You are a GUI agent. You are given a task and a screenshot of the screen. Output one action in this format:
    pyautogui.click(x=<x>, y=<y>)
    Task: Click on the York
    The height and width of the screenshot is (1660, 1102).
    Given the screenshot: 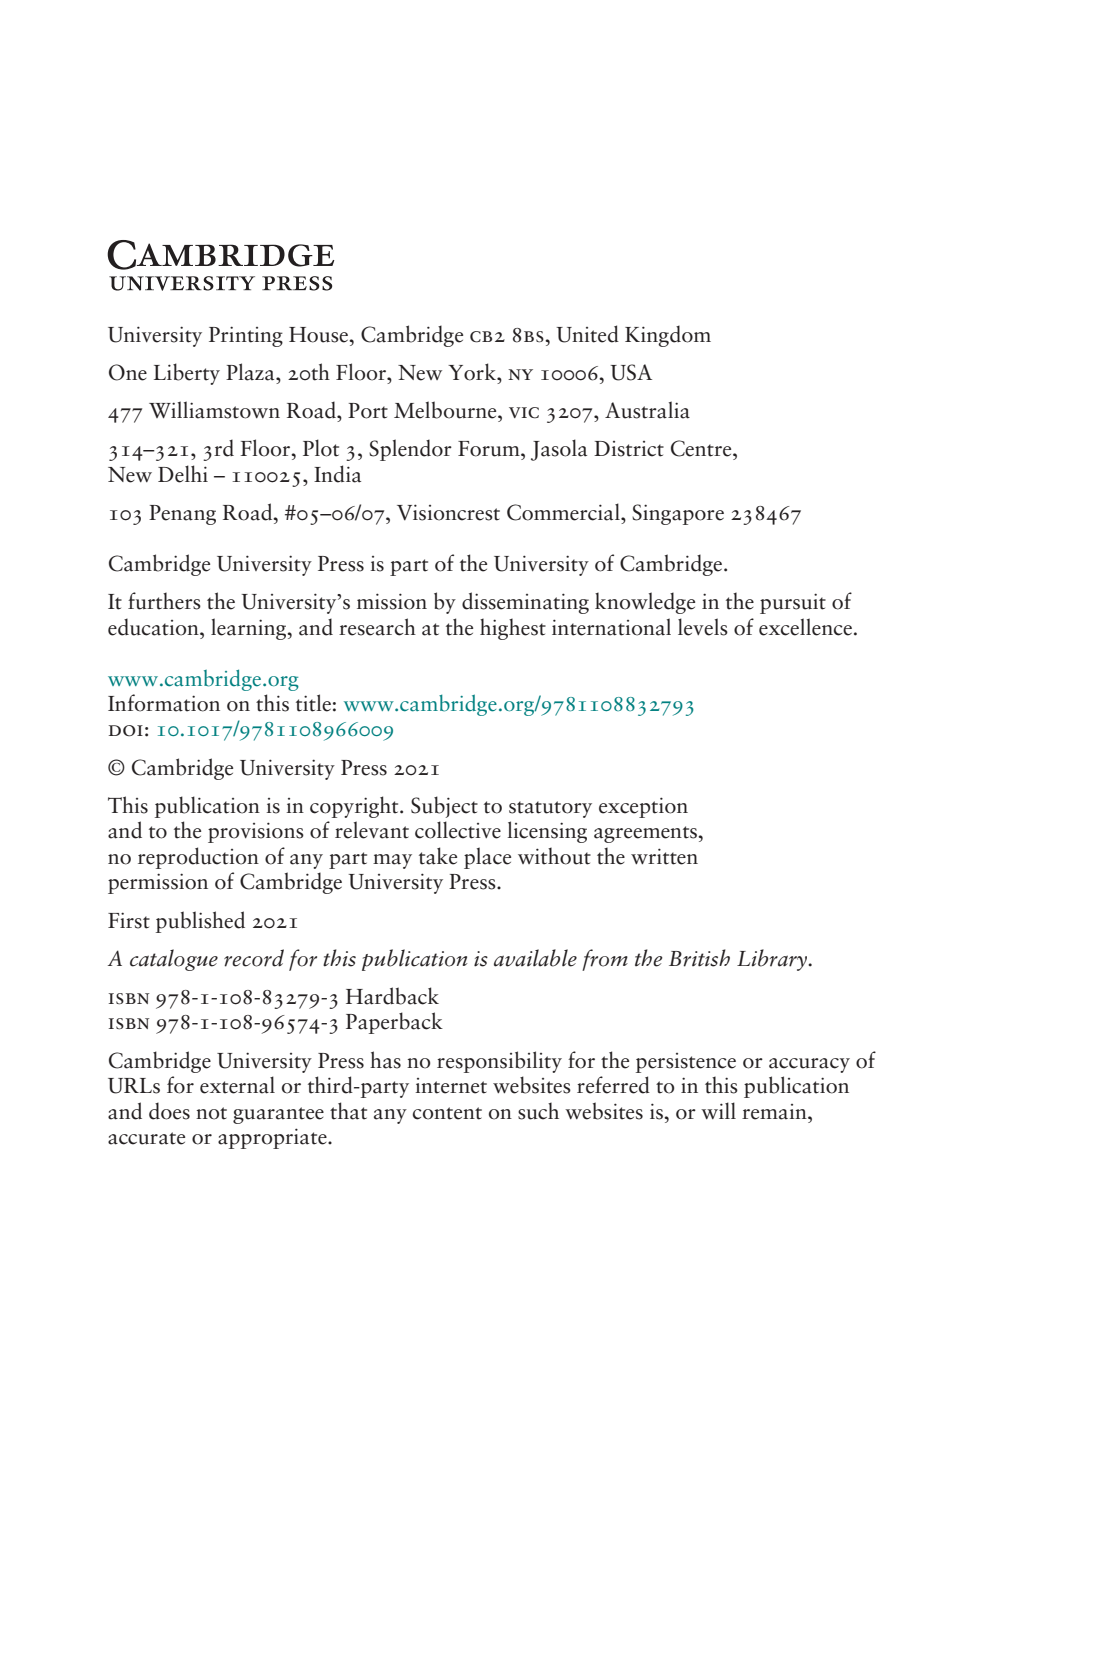 What is the action you would take?
    pyautogui.click(x=473, y=372)
